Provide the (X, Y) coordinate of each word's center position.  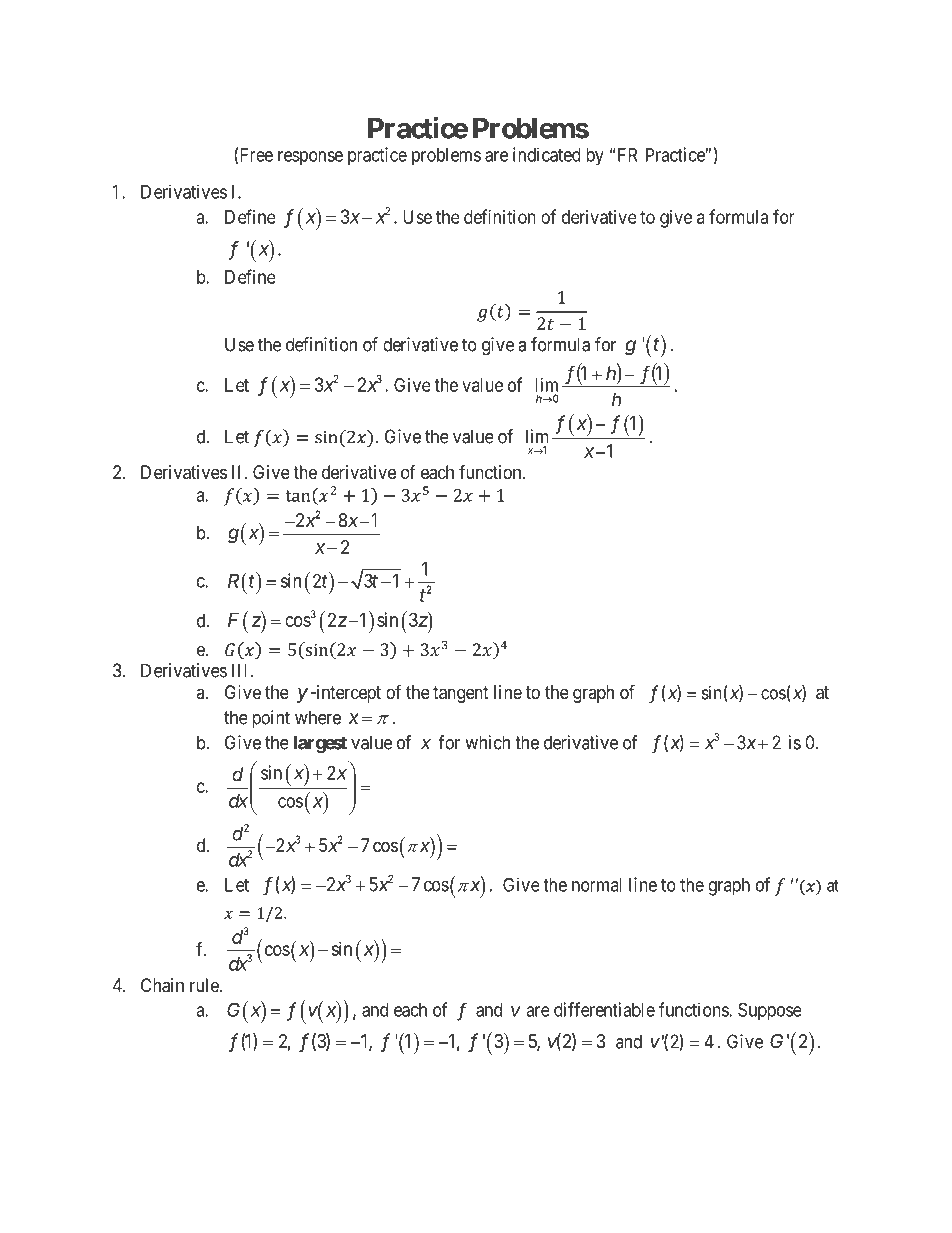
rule (205, 985)
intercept (347, 694)
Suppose (770, 1011)
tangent (461, 694)
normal (597, 885)
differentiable (604, 1009)
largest (320, 744)
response (310, 158)
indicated (547, 154)
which (487, 742)
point (271, 719)
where (318, 717)
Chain (162, 985)
